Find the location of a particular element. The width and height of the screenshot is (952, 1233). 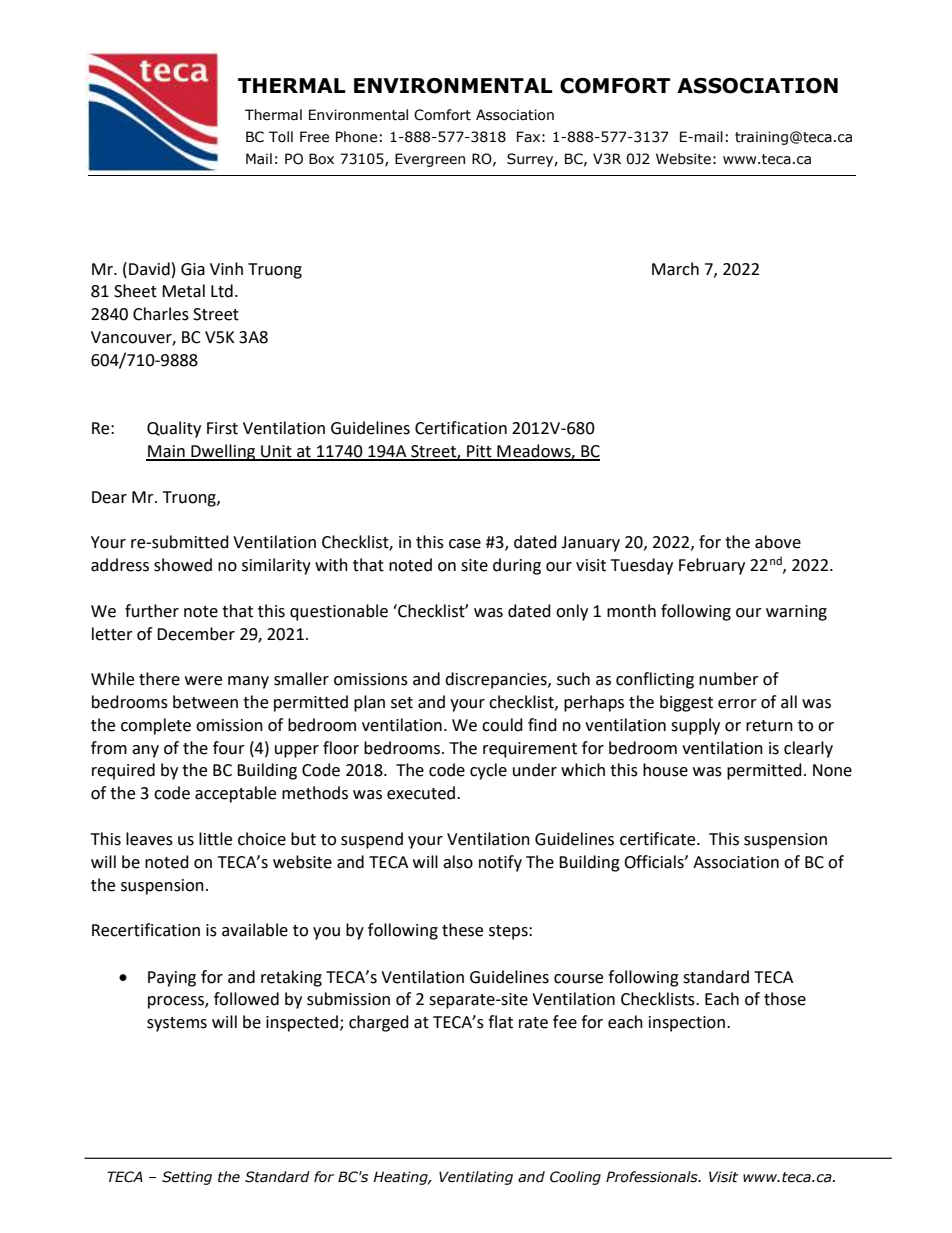

February is located at coordinates (712, 566).
